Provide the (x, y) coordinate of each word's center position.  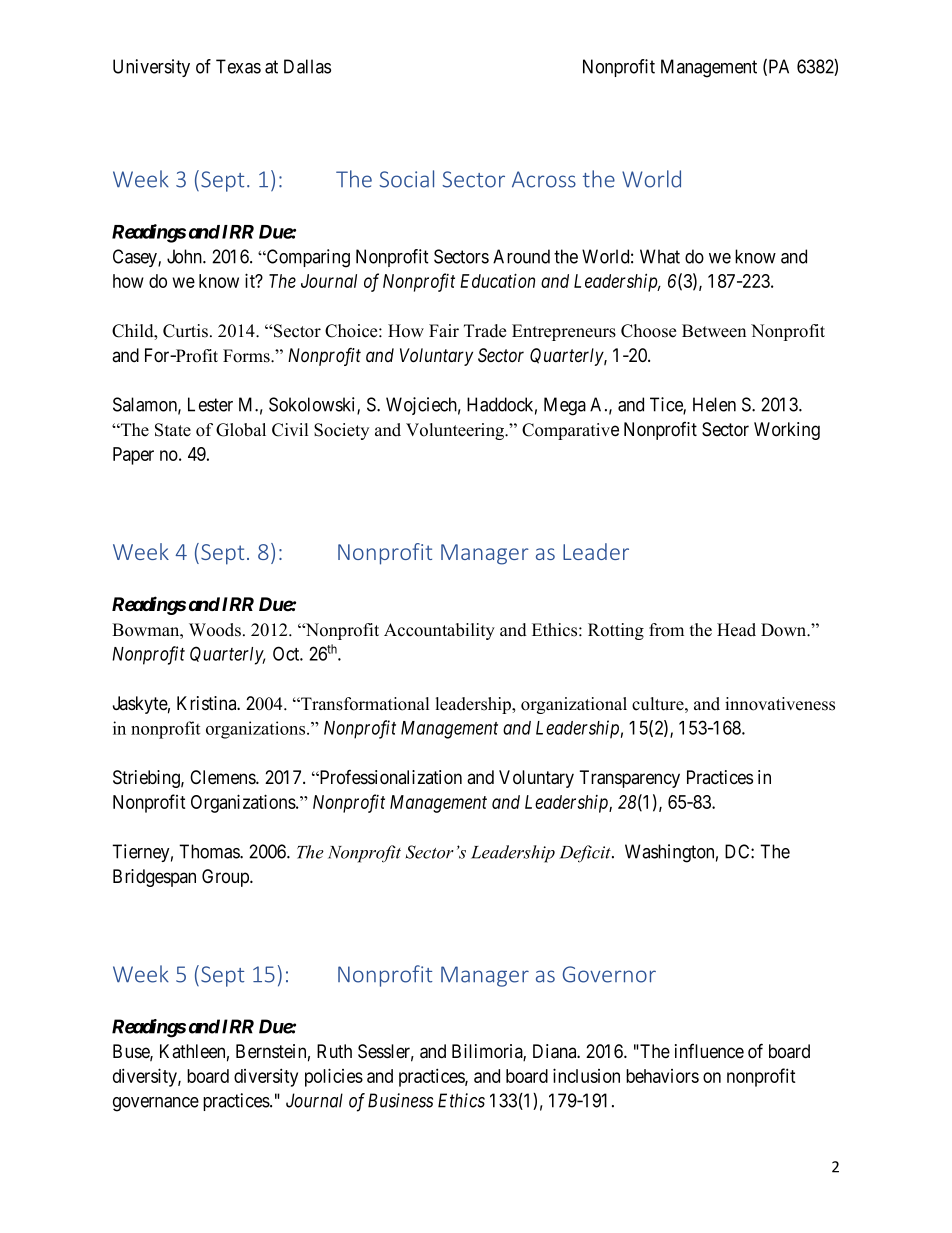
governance (156, 1104)
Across (544, 179)
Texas (238, 66)
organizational (574, 705)
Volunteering (456, 431)
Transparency (629, 779)
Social (406, 179)
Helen (714, 404)
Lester (210, 404)
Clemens (223, 777)
